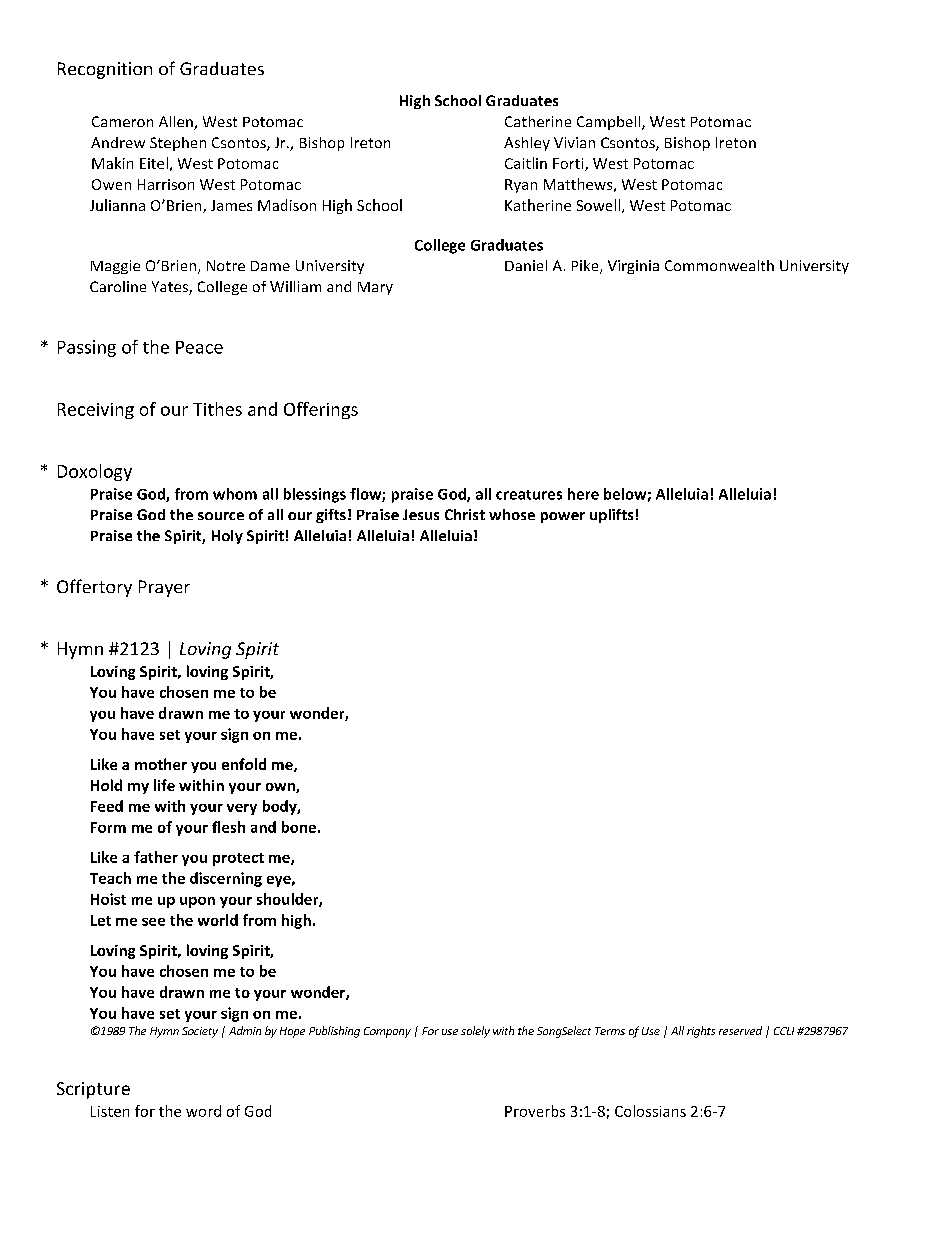 The image size is (952, 1233). Describe the element at coordinates (177, 123) in the document. I see `Allen` at that location.
